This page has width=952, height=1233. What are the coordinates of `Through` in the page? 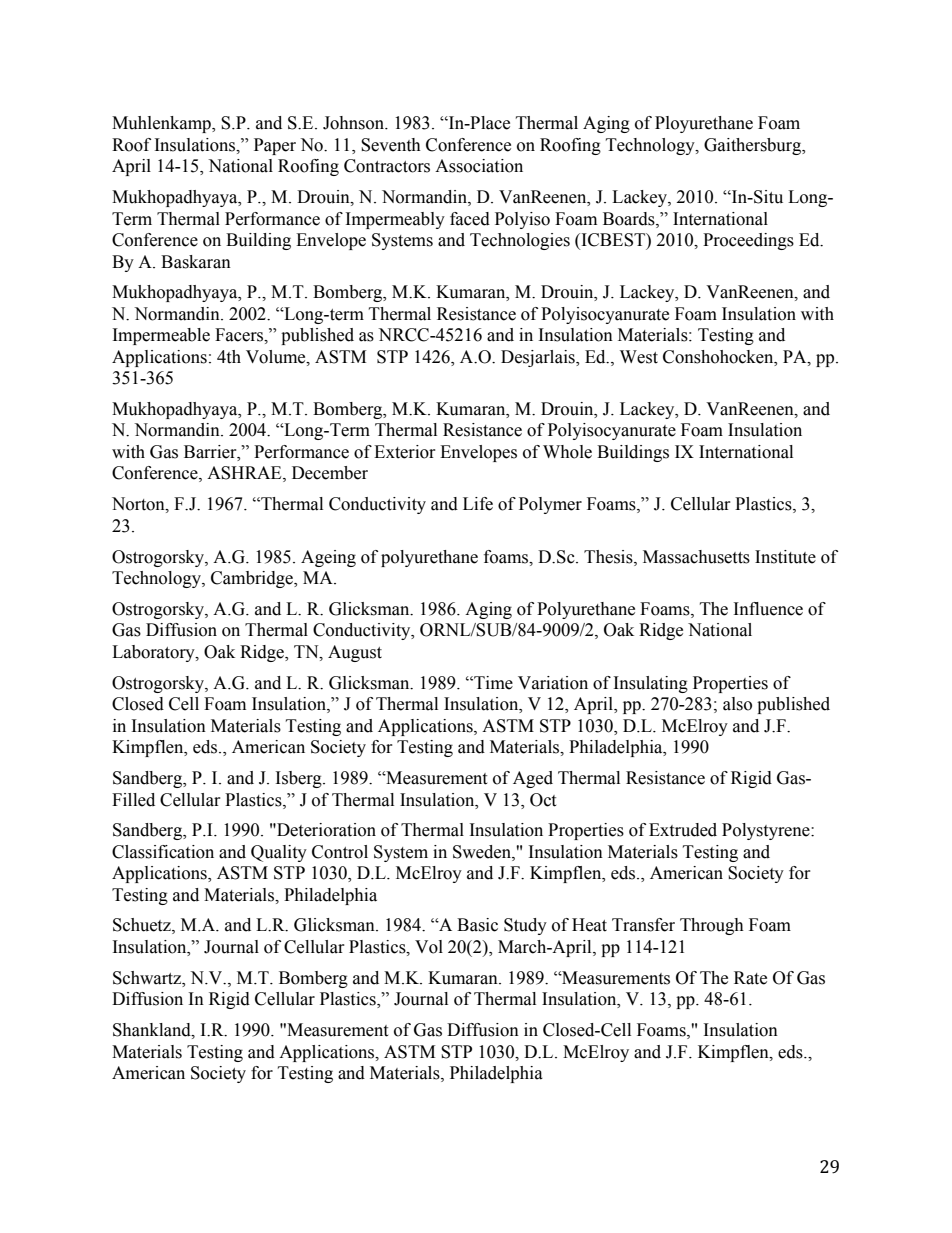 It's located at (712, 926).
